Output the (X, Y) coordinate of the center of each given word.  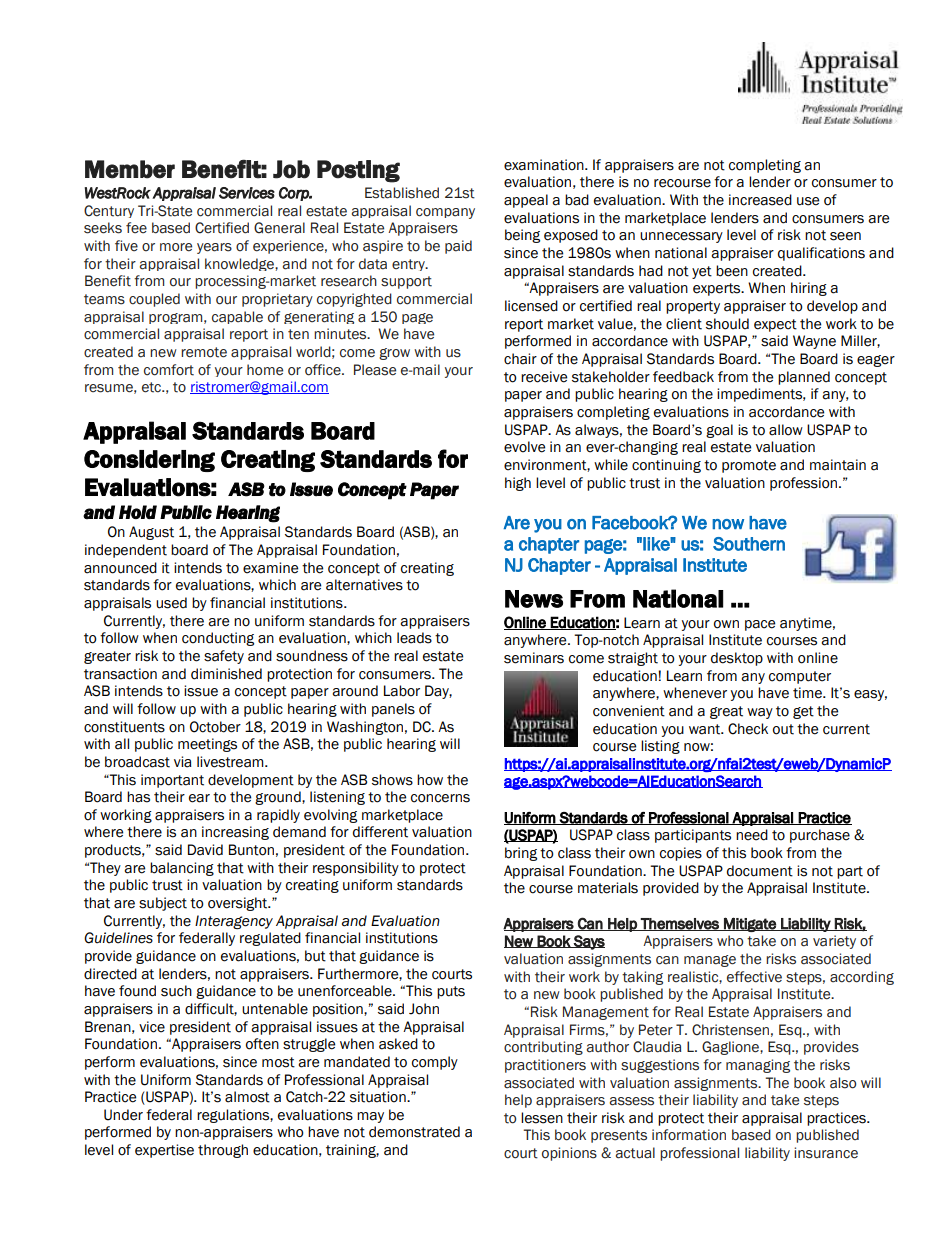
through (223, 1151)
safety (224, 657)
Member (130, 169)
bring (521, 854)
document (760, 871)
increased (760, 200)
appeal (526, 201)
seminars (534, 658)
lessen (542, 1118)
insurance (826, 1153)
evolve (524, 447)
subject (163, 904)
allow (786, 430)
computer (800, 677)
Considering (149, 461)
